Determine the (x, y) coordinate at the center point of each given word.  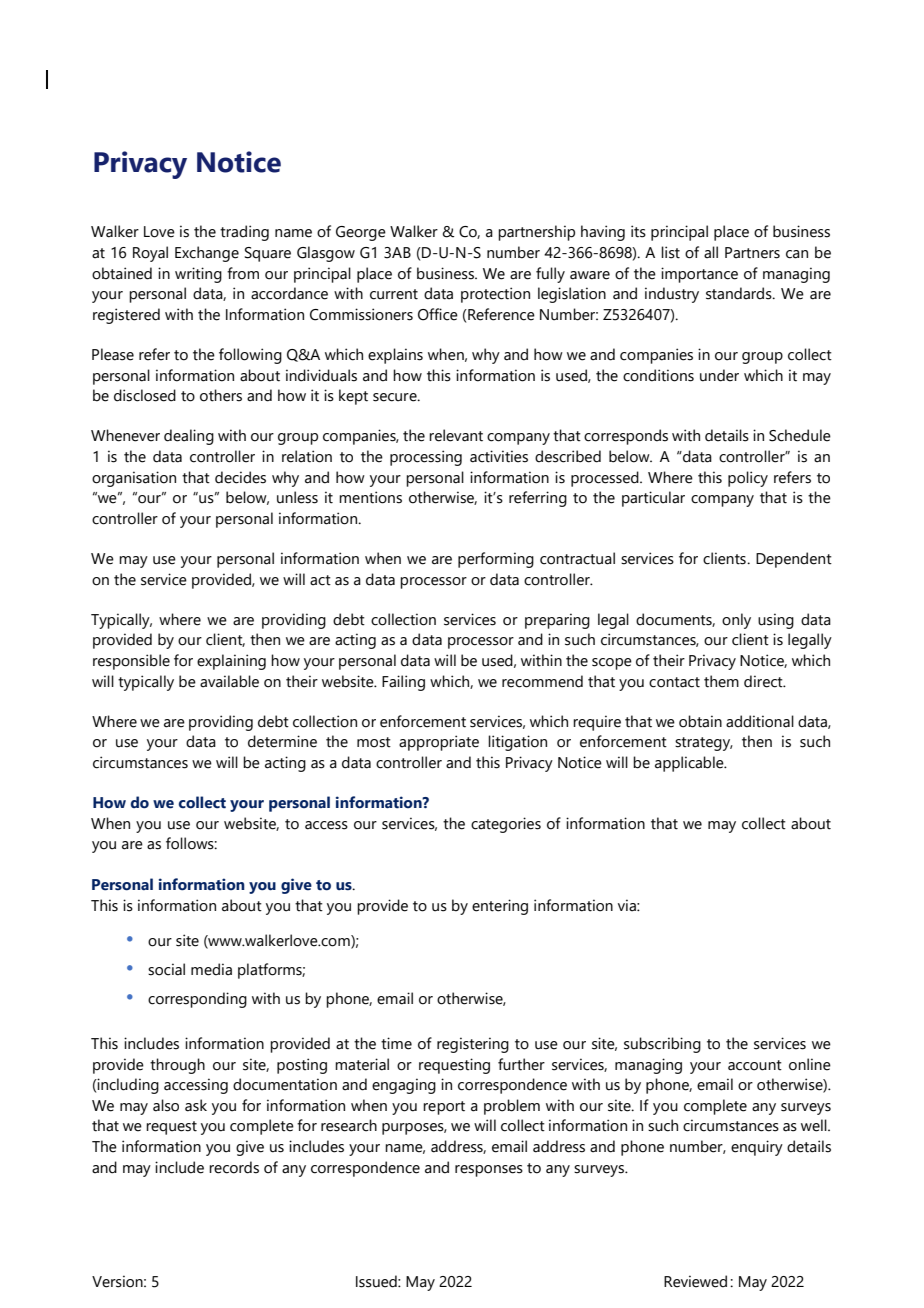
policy (748, 479)
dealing (189, 437)
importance (699, 275)
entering (500, 907)
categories (506, 825)
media (211, 969)
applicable (690, 764)
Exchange (207, 254)
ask (196, 1105)
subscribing (662, 1045)
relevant (456, 435)
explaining (231, 662)
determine (282, 741)
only (736, 621)
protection (495, 295)
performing (496, 560)
